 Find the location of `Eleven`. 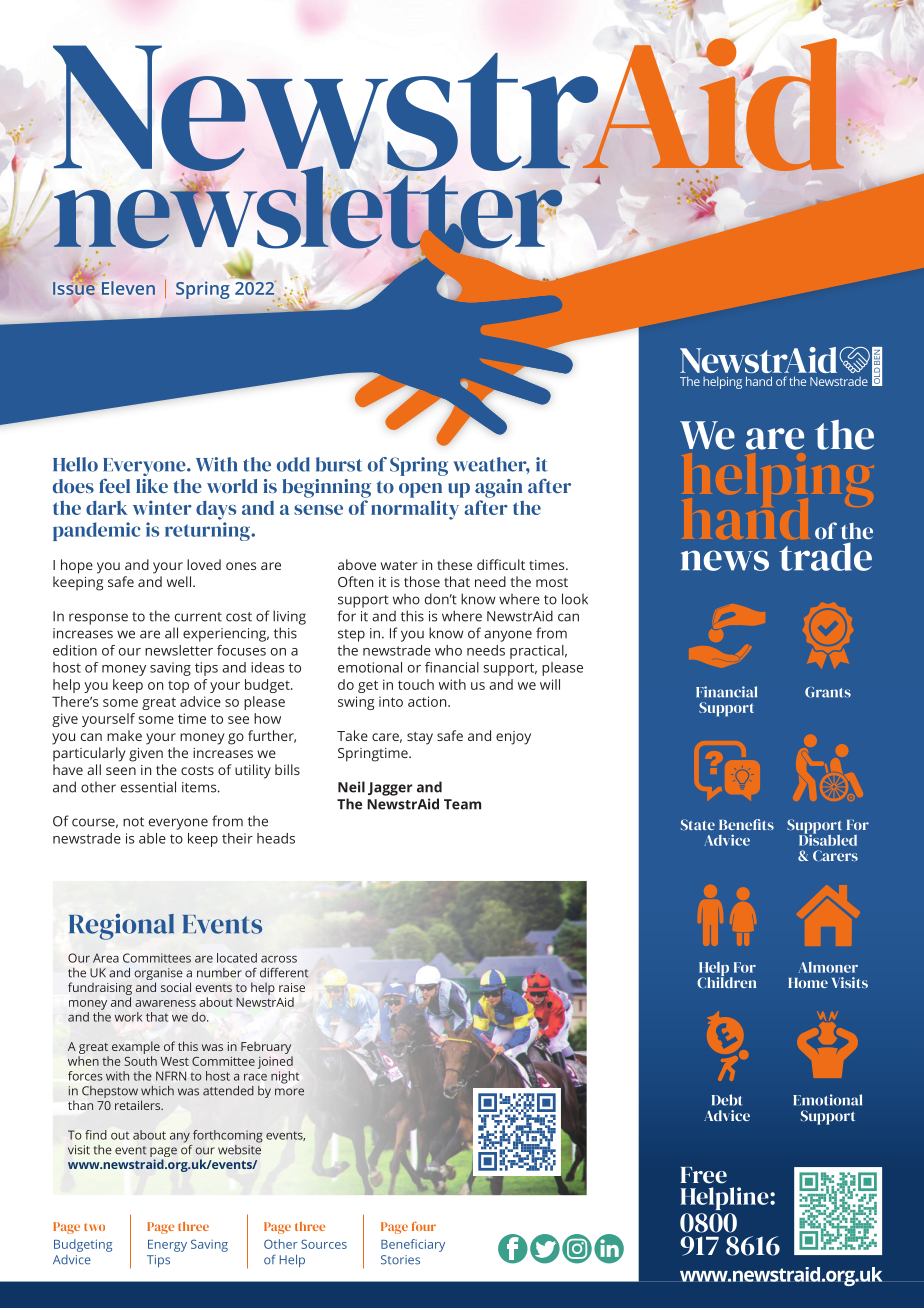

Eleven is located at coordinates (128, 288).
